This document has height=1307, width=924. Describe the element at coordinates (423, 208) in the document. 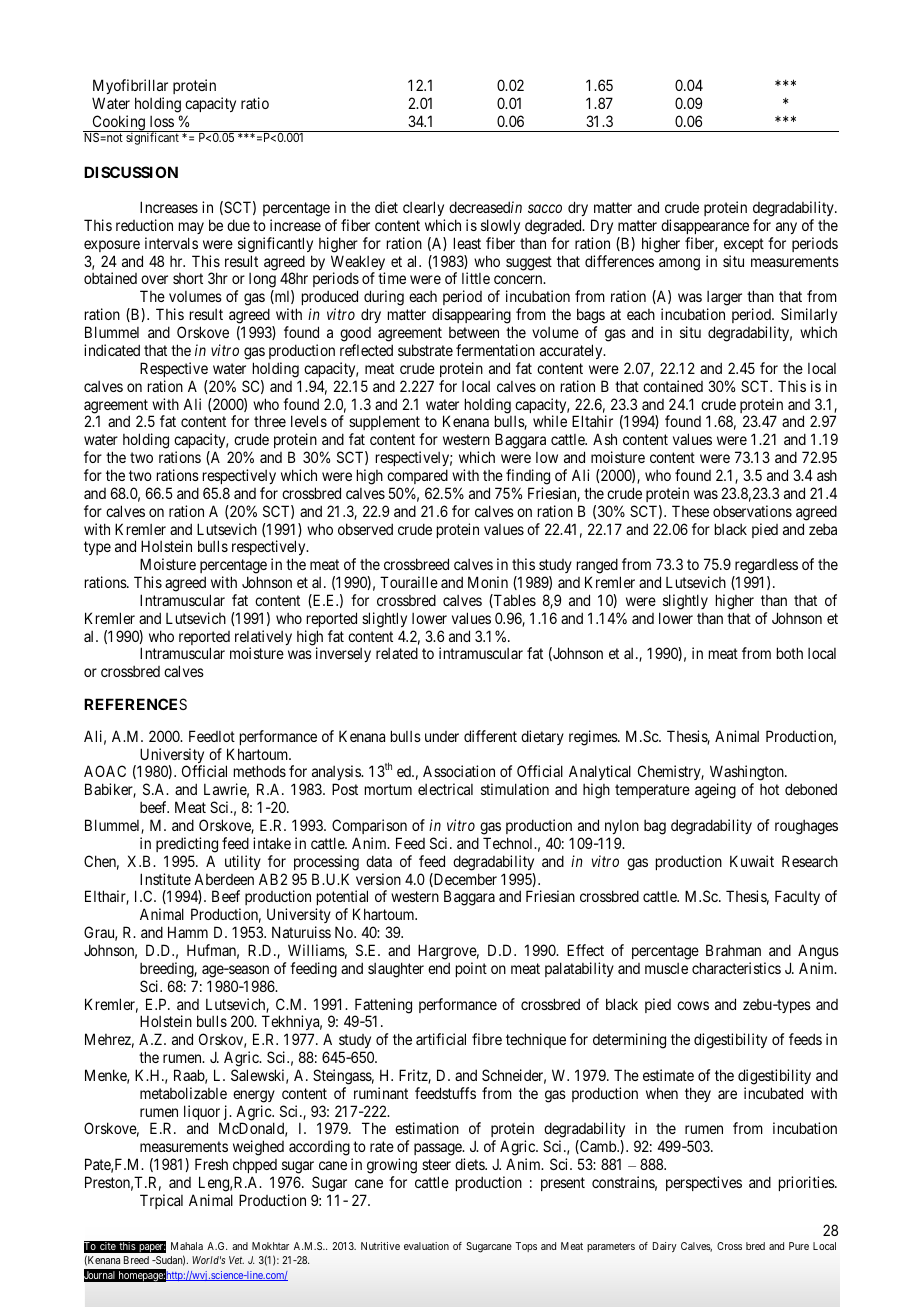

I see `clearly` at that location.
